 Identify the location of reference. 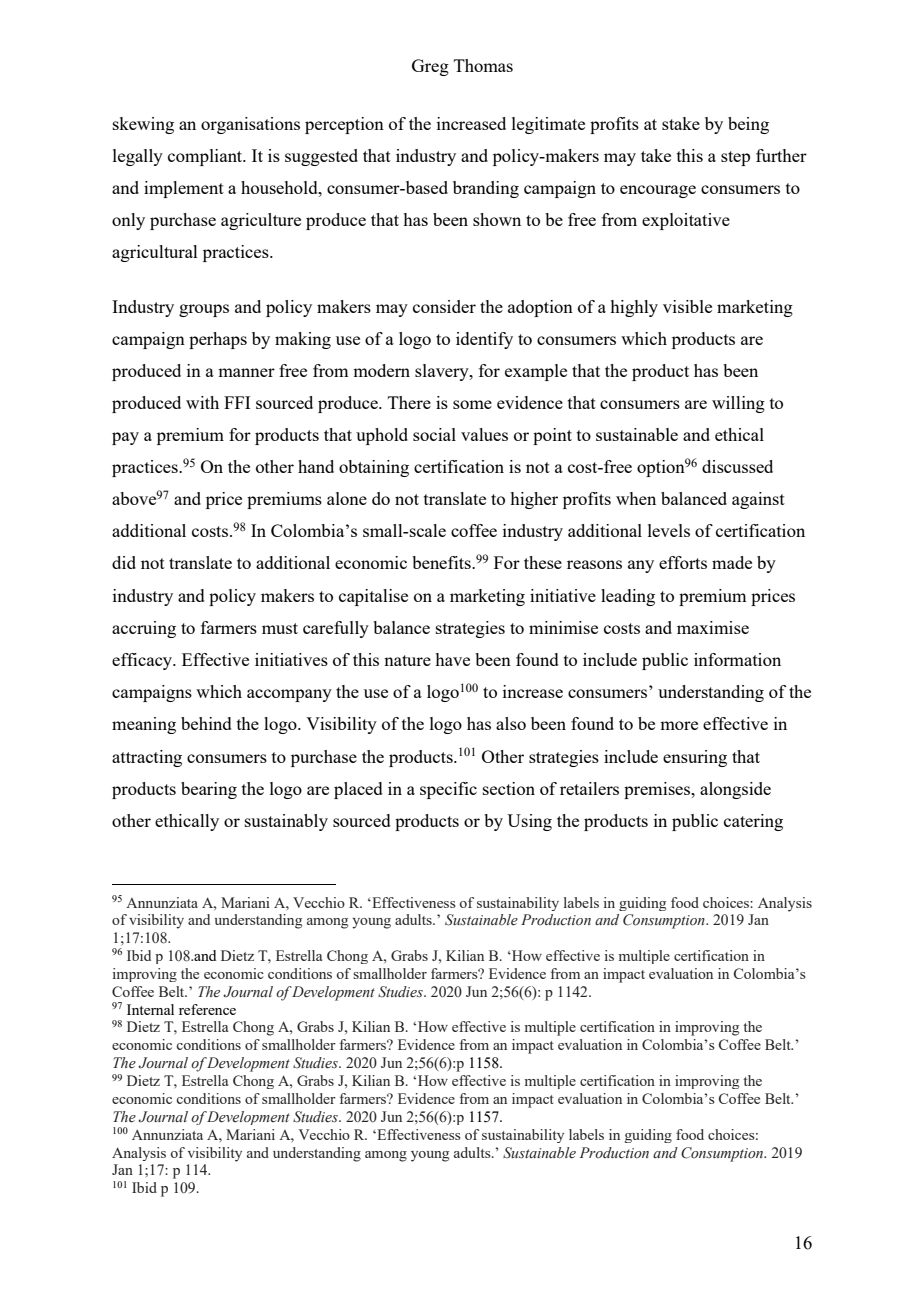
(207, 1009).
